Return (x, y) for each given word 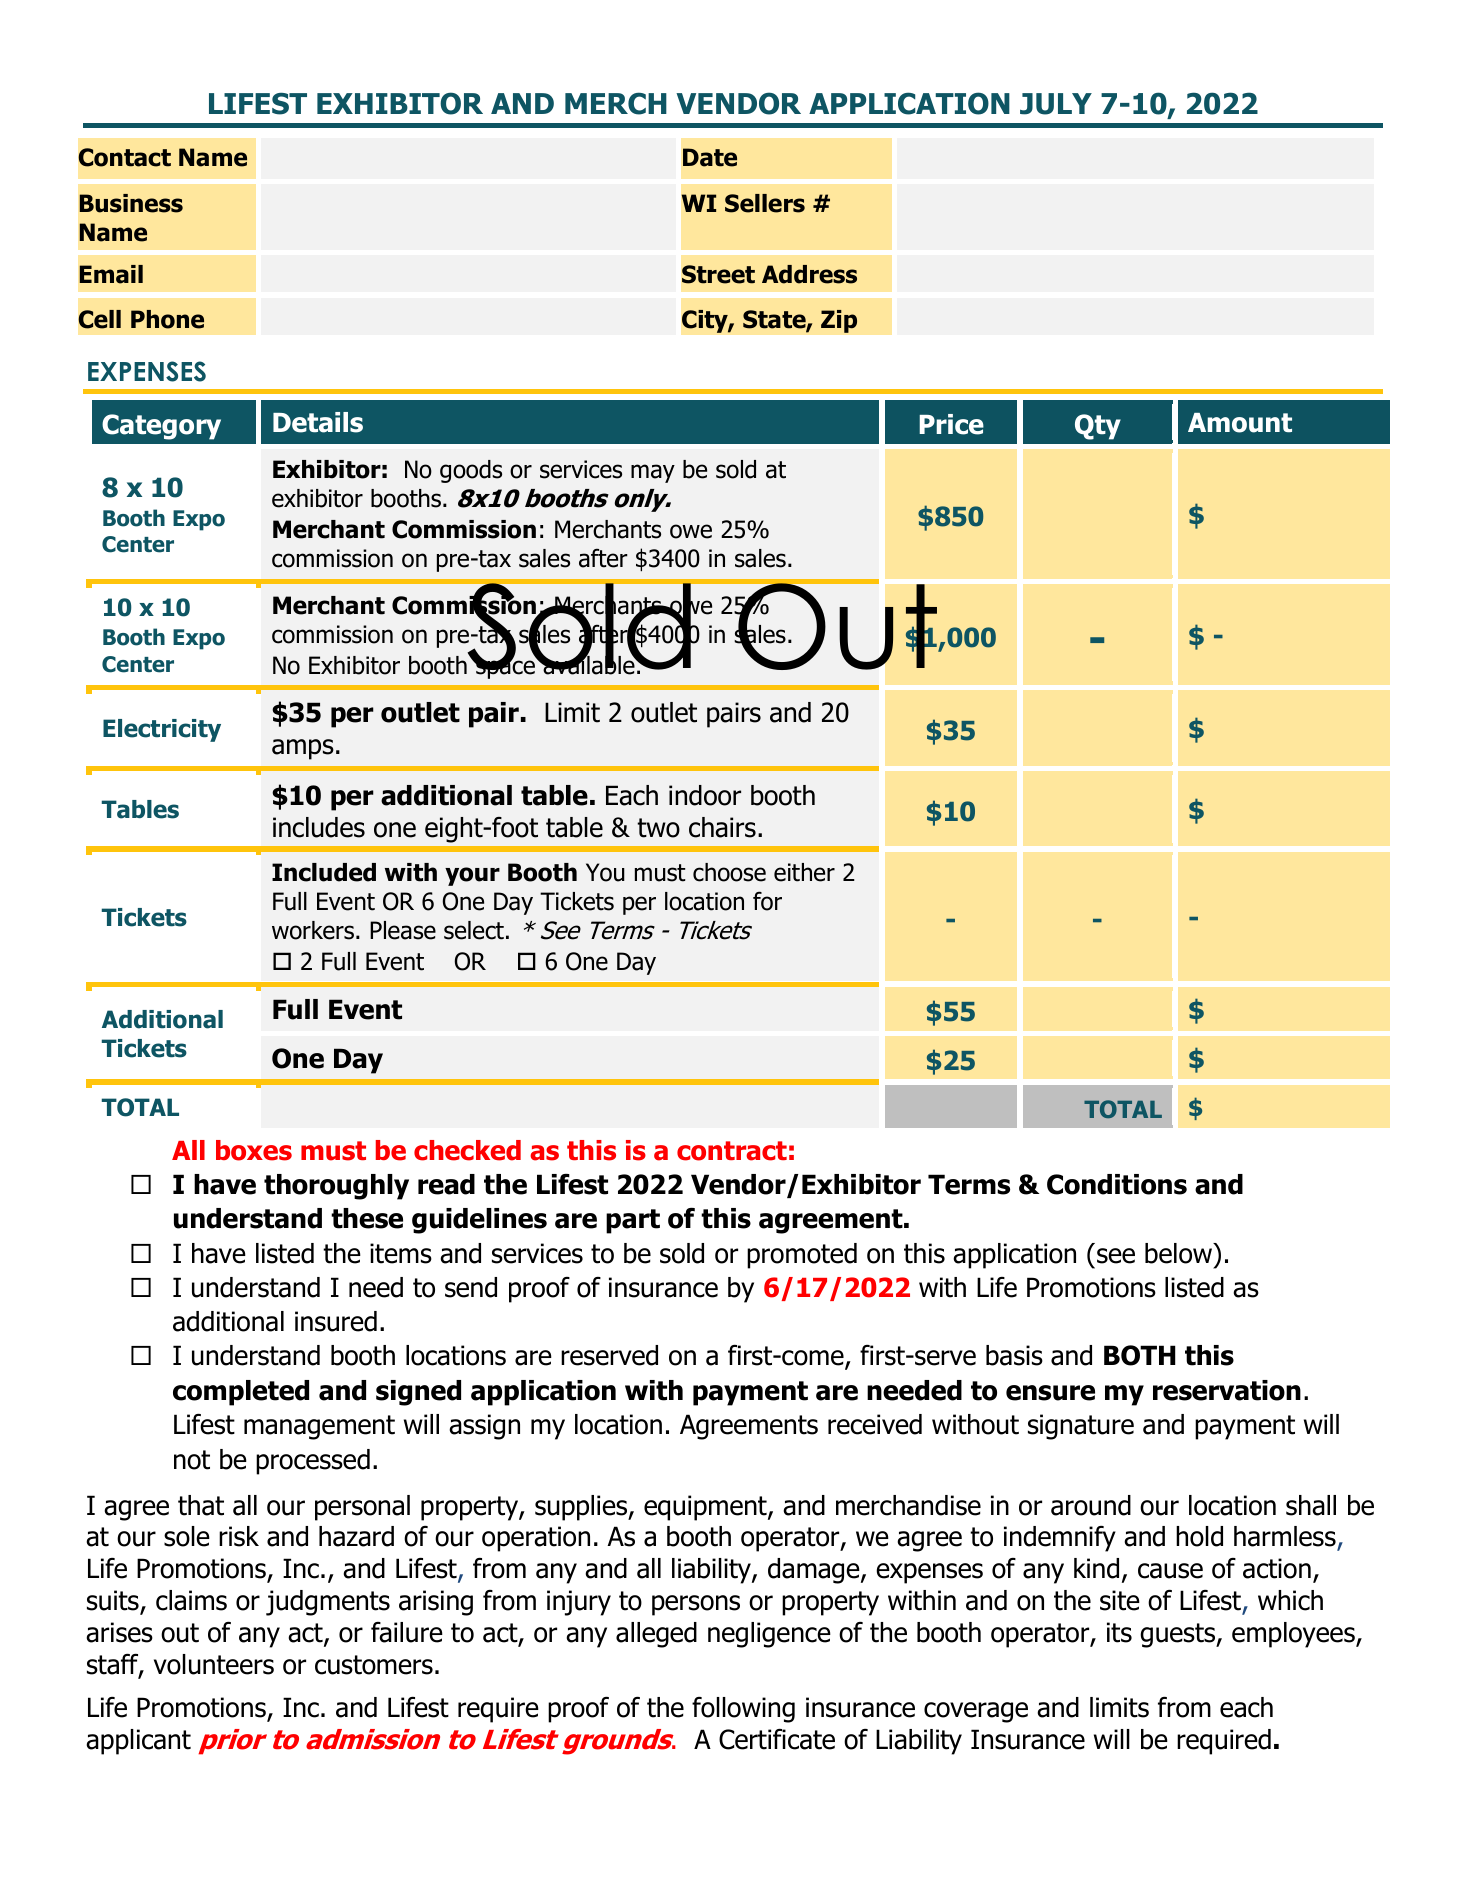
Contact (125, 157)
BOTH (1140, 1355)
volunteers (214, 1664)
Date (710, 157)
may (653, 473)
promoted (802, 1256)
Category (161, 427)
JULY (1056, 104)
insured (336, 1321)
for (767, 901)
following (743, 1710)
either (804, 872)
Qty (1098, 427)
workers (313, 930)
